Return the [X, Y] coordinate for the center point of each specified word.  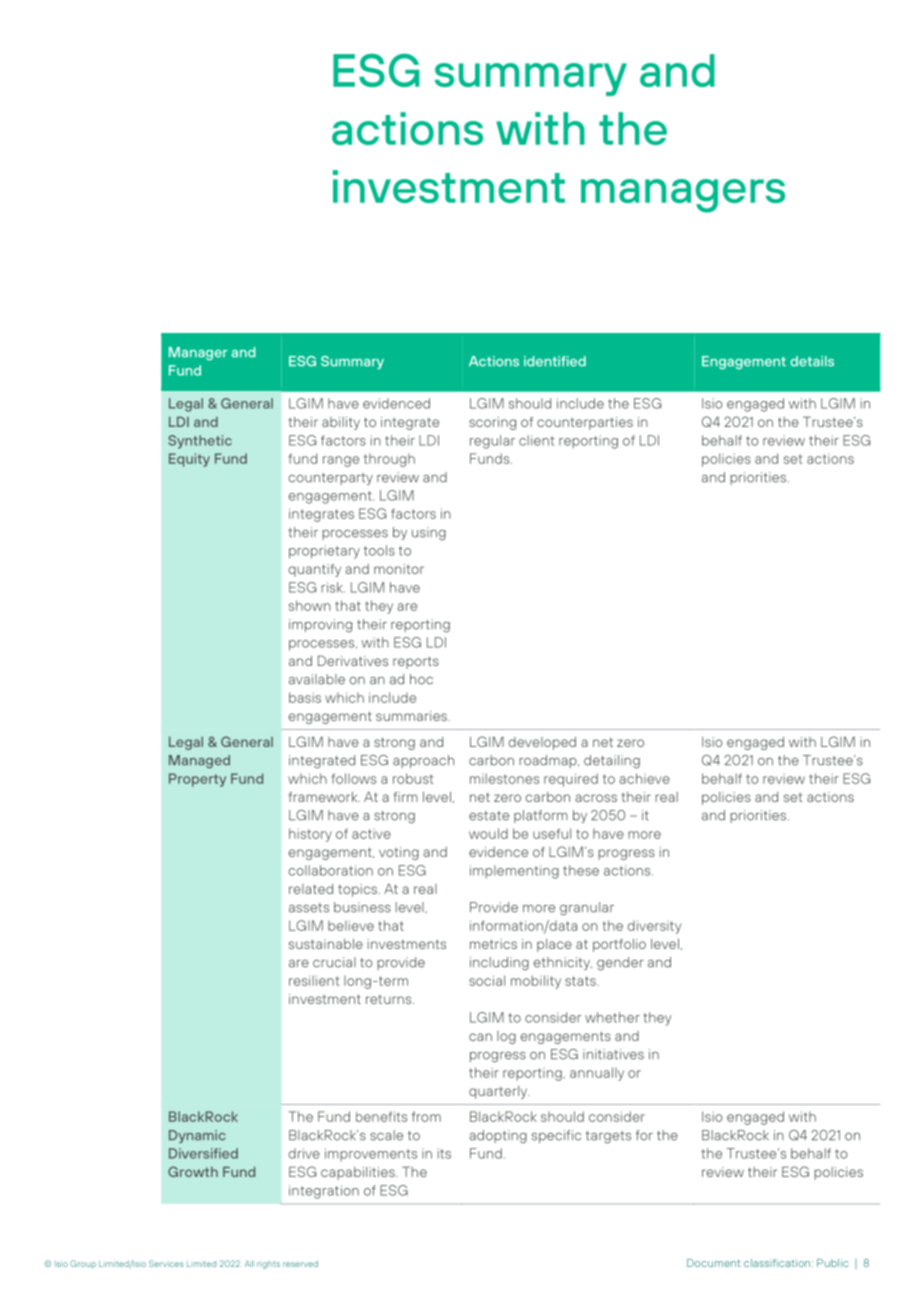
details [812, 361]
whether [612, 1017]
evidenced [396, 403]
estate [489, 816]
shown [310, 605]
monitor [399, 569]
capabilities [359, 1173]
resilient [314, 980]
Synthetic [200, 442]
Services [166, 1263]
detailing [612, 762]
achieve [644, 778]
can [480, 1037]
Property [197, 780]
